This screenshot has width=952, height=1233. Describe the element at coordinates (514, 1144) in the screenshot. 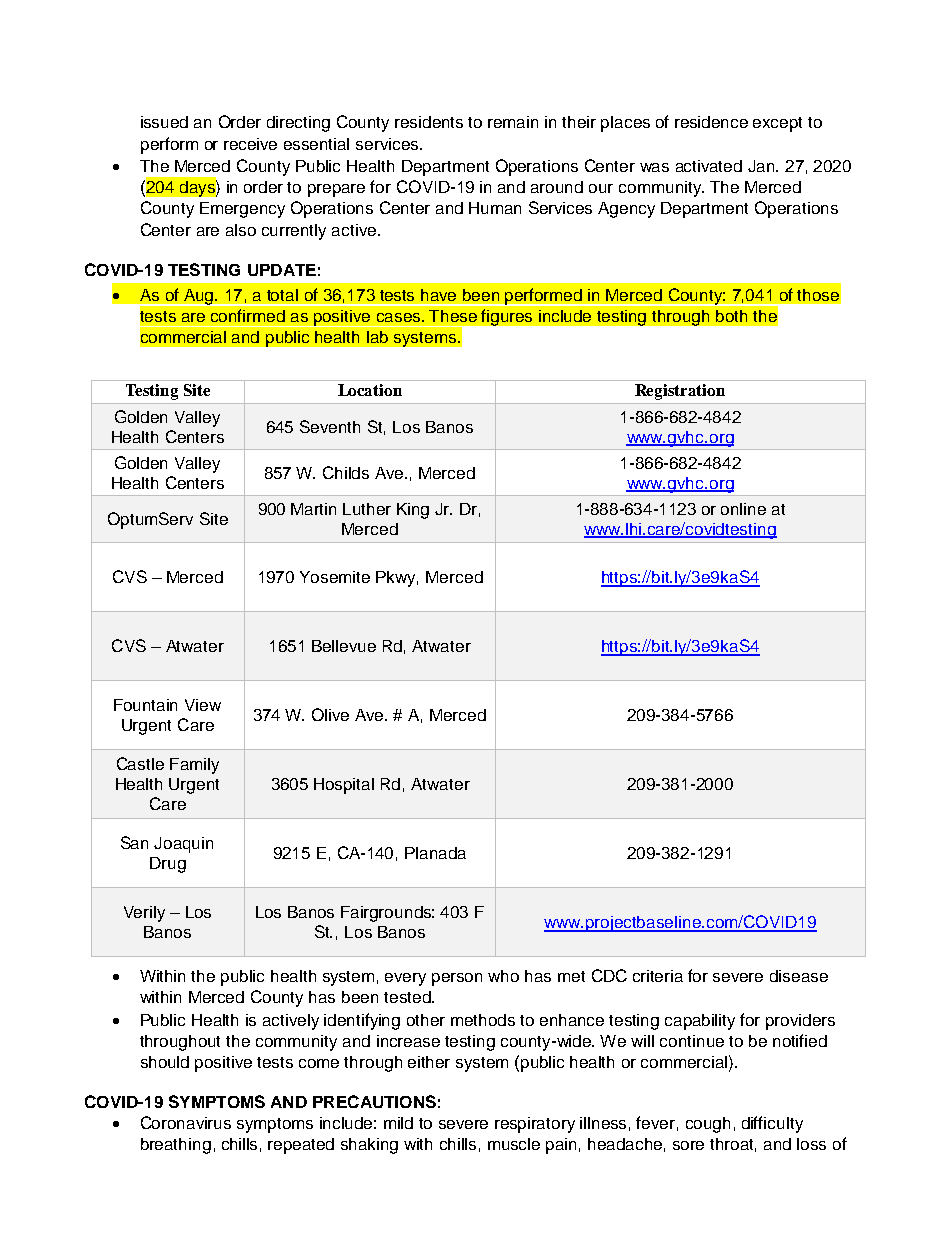

I see `muscle` at that location.
